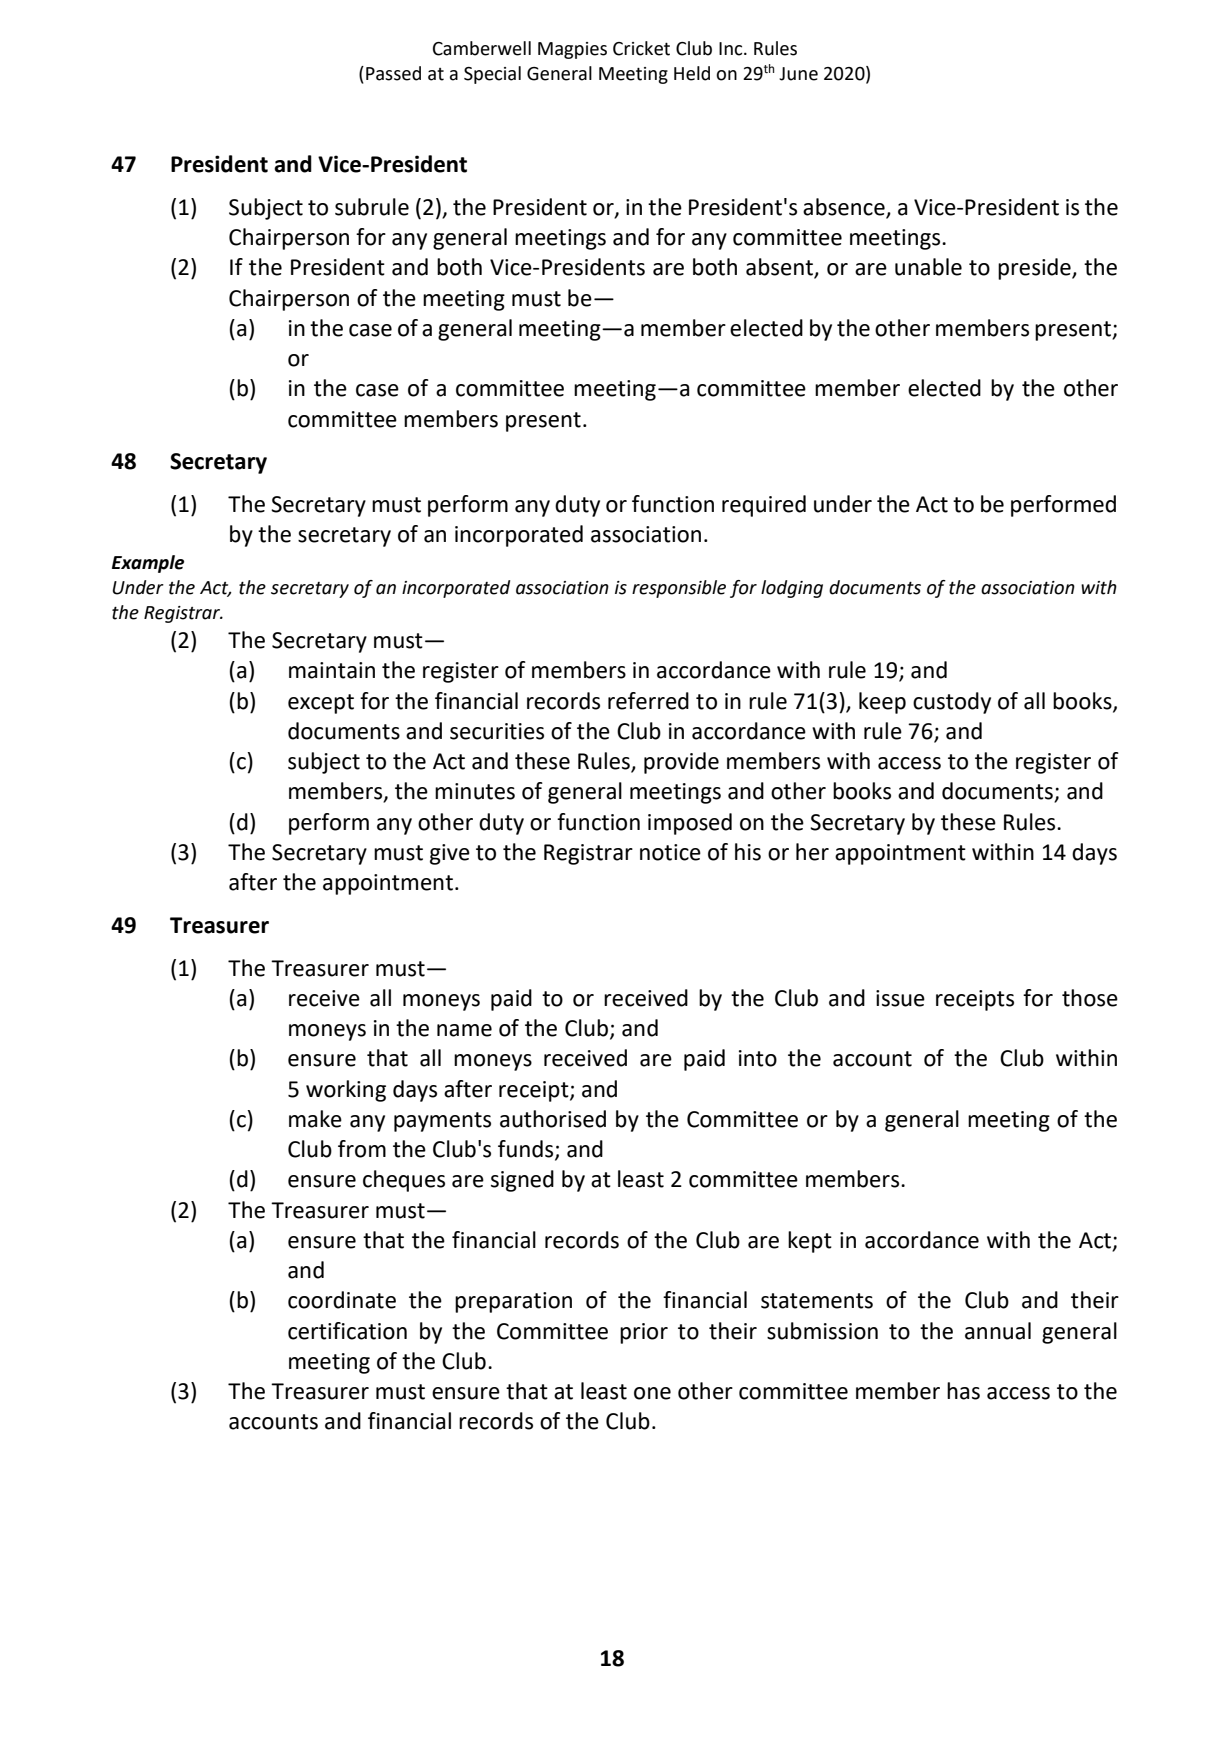  Describe the element at coordinates (998, 1331) in the screenshot. I see `annual` at that location.
